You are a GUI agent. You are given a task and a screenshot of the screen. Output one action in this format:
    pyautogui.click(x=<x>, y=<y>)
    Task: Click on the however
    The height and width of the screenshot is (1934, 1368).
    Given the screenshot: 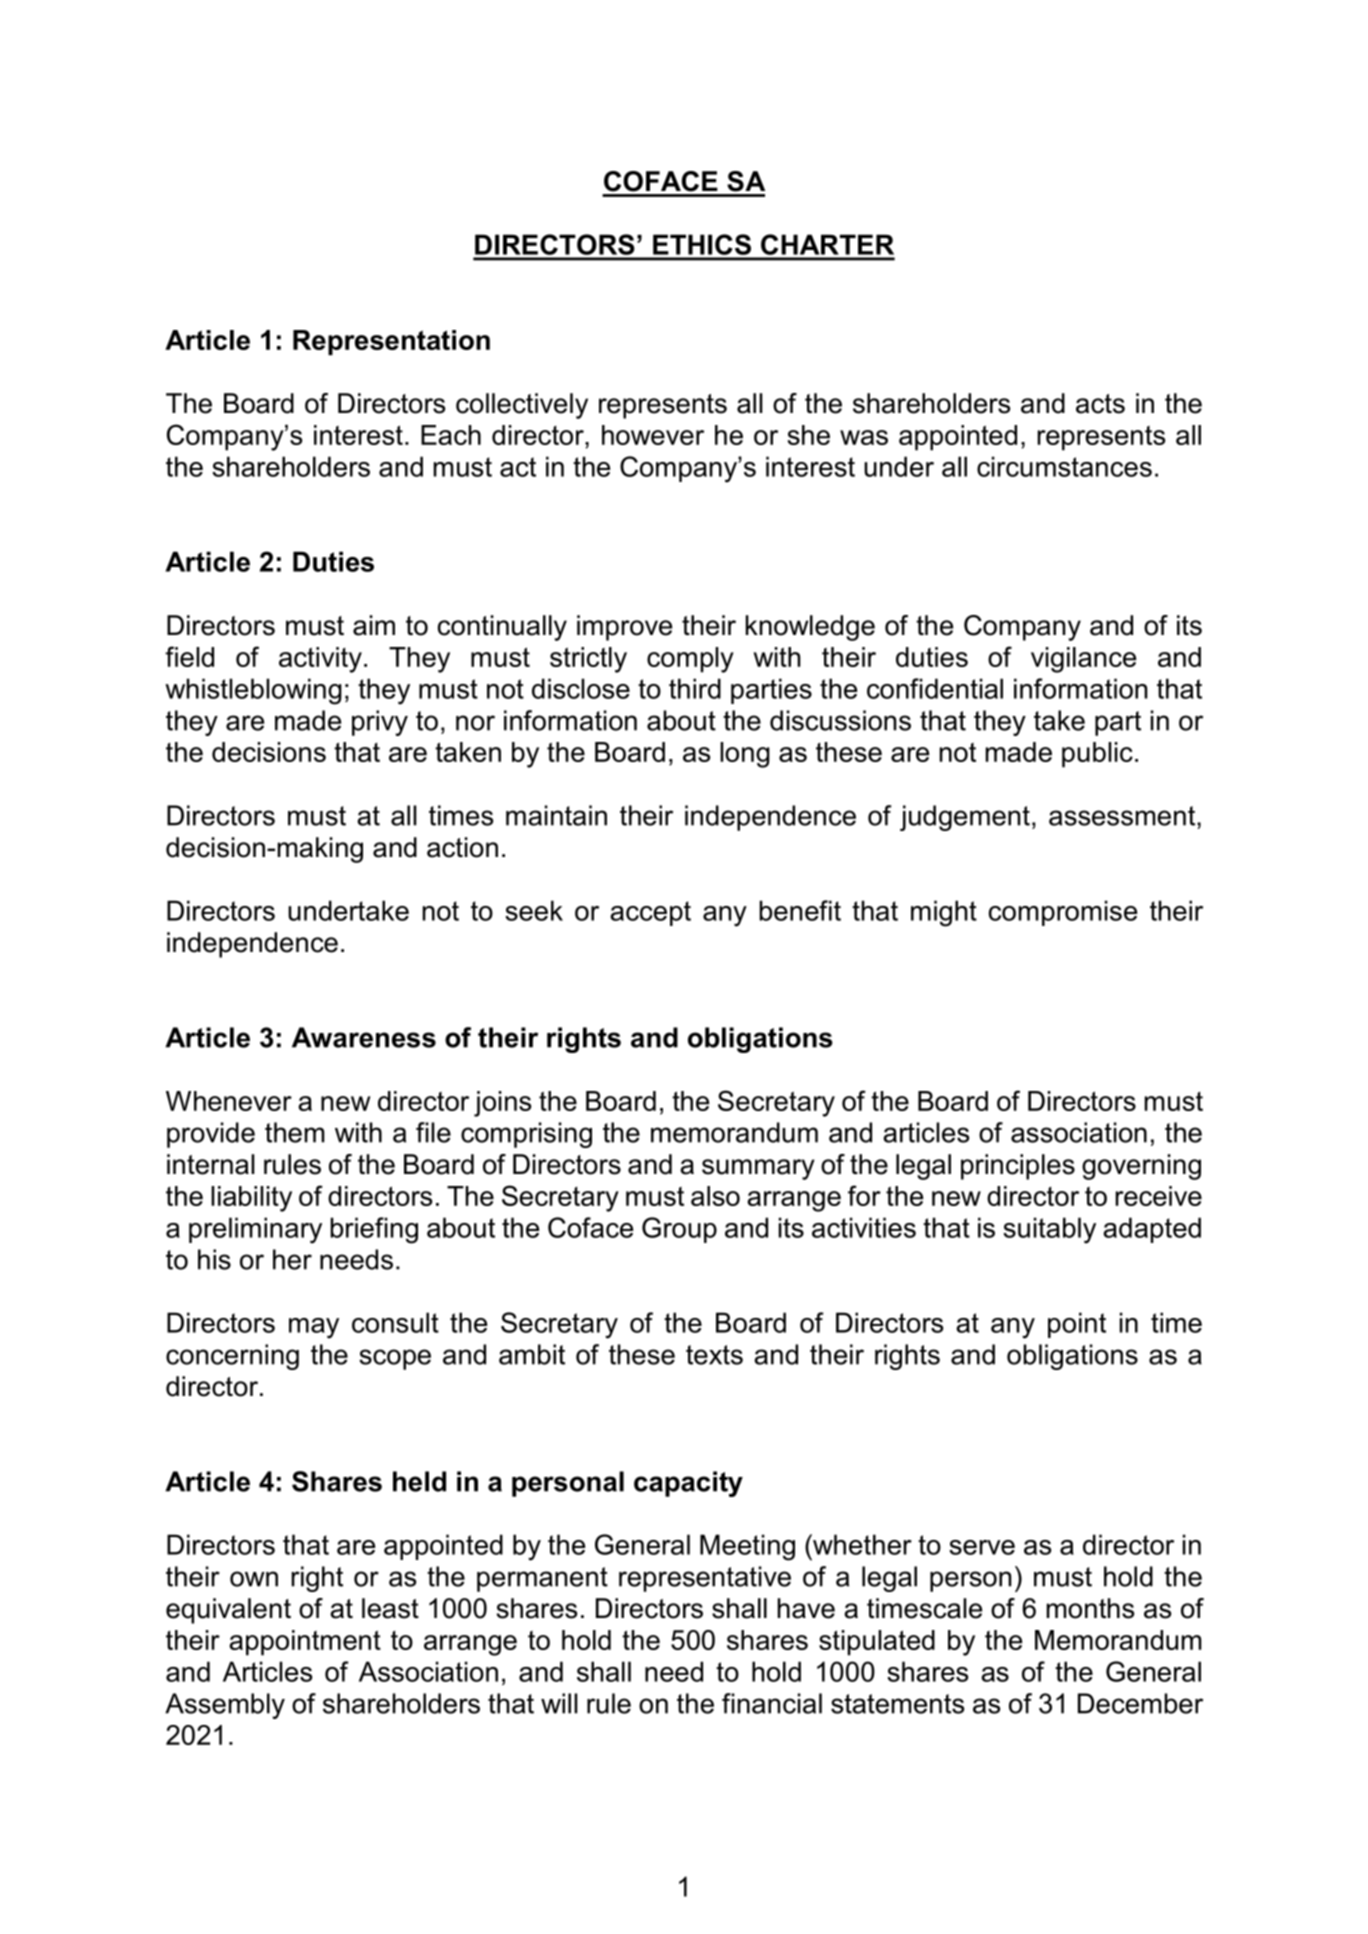 What is the action you would take?
    pyautogui.click(x=653, y=435)
